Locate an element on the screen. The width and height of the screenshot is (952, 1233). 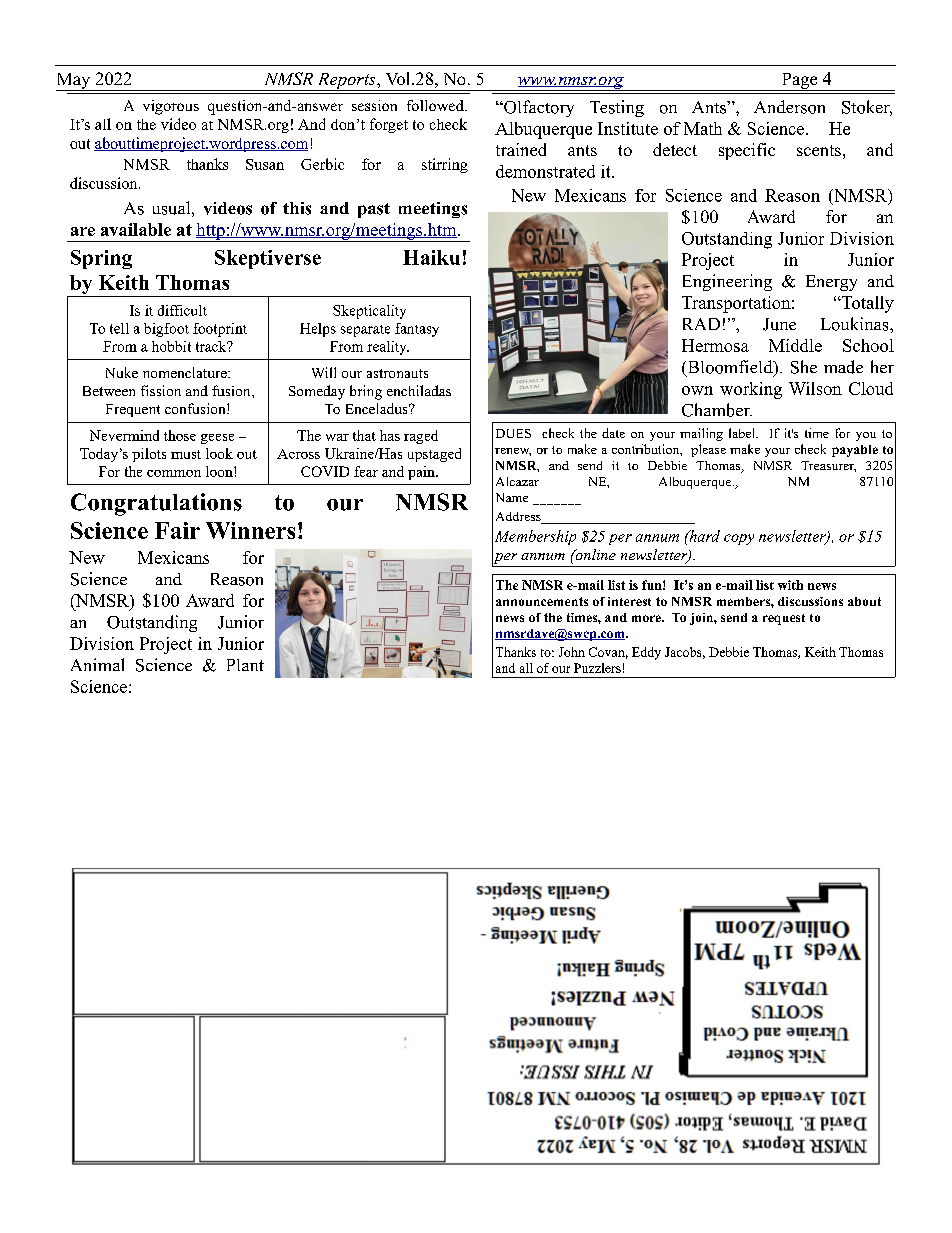
common is located at coordinates (174, 473).
